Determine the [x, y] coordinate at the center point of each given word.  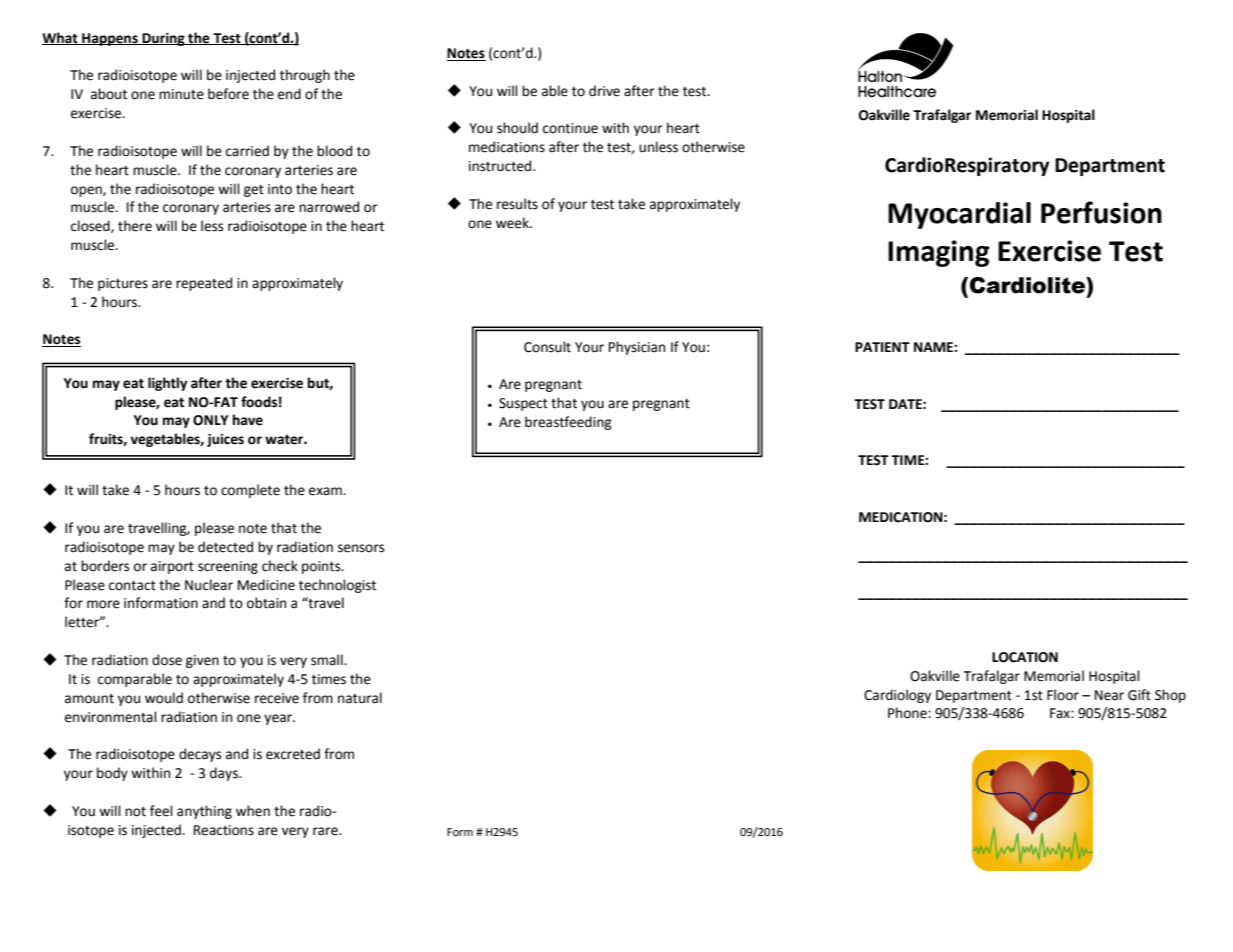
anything [204, 812]
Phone [908, 713]
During [163, 39]
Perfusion [1101, 212]
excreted [293, 754]
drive [604, 91]
